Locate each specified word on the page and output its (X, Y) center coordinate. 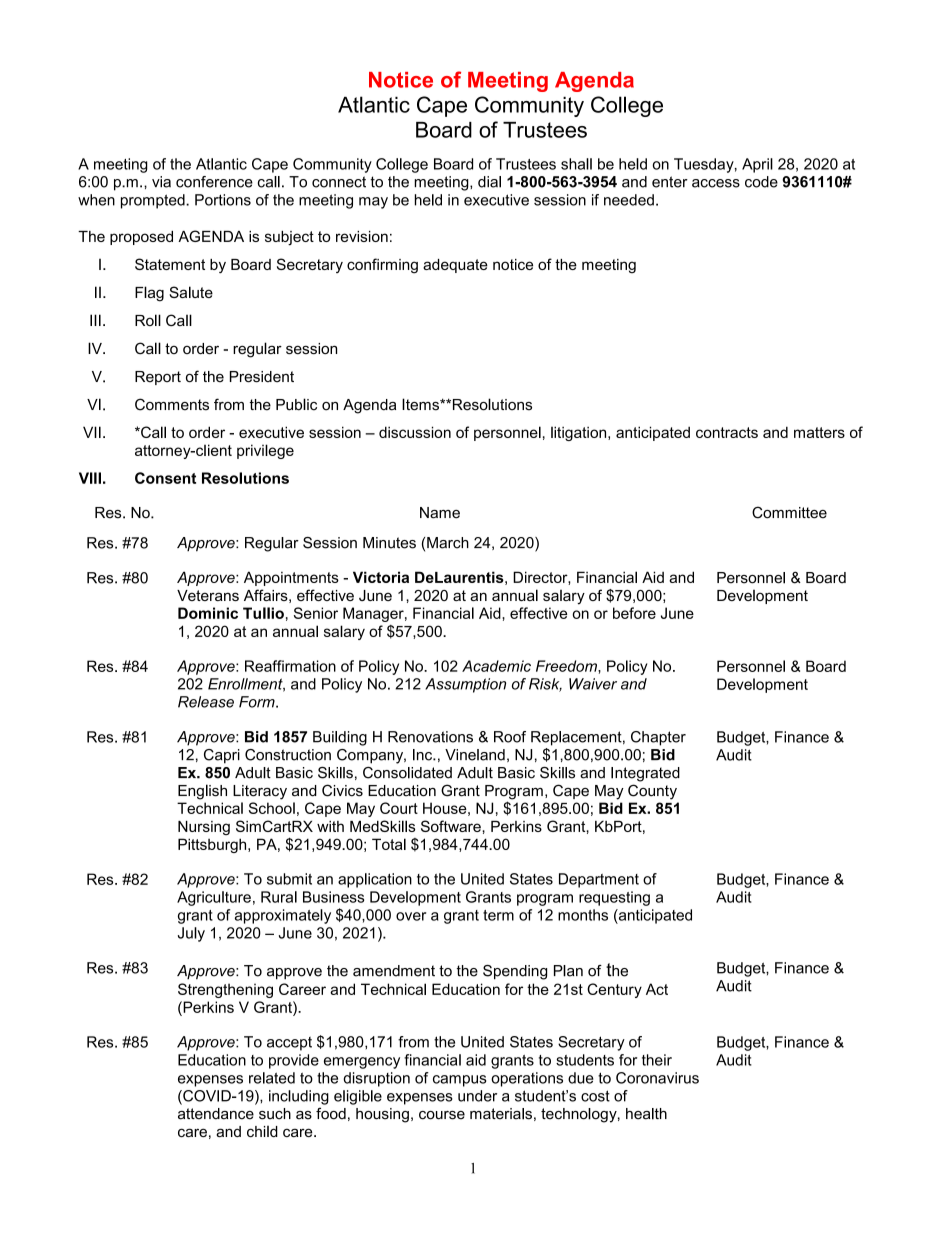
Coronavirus (657, 1078)
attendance (216, 1114)
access (716, 183)
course (442, 1115)
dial (489, 182)
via (161, 182)
